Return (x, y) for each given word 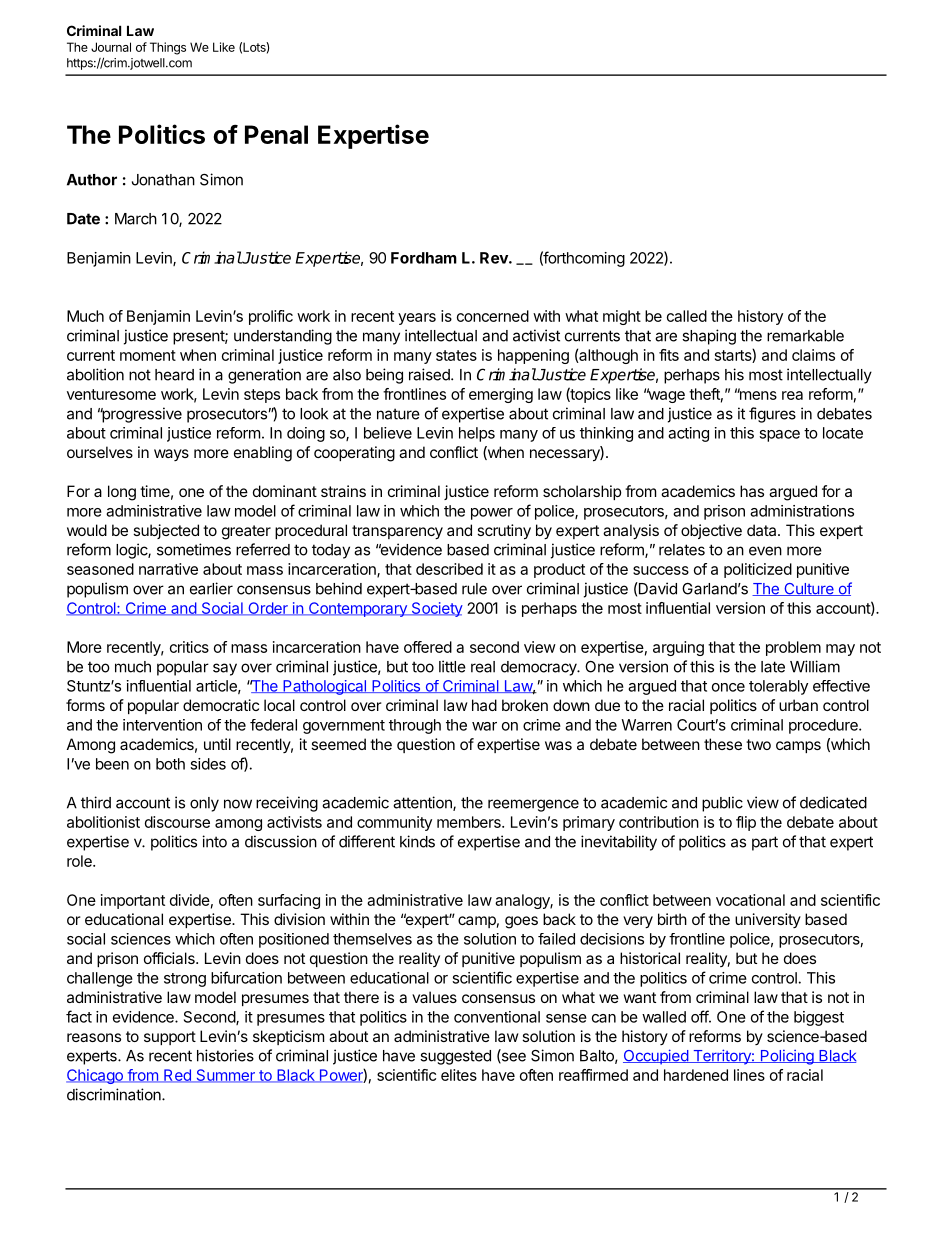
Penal (276, 134)
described (449, 569)
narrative (168, 569)
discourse (177, 822)
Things (168, 48)
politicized (758, 570)
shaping (709, 337)
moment (148, 355)
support (170, 1038)
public (722, 804)
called (687, 316)
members (470, 822)
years (417, 319)
